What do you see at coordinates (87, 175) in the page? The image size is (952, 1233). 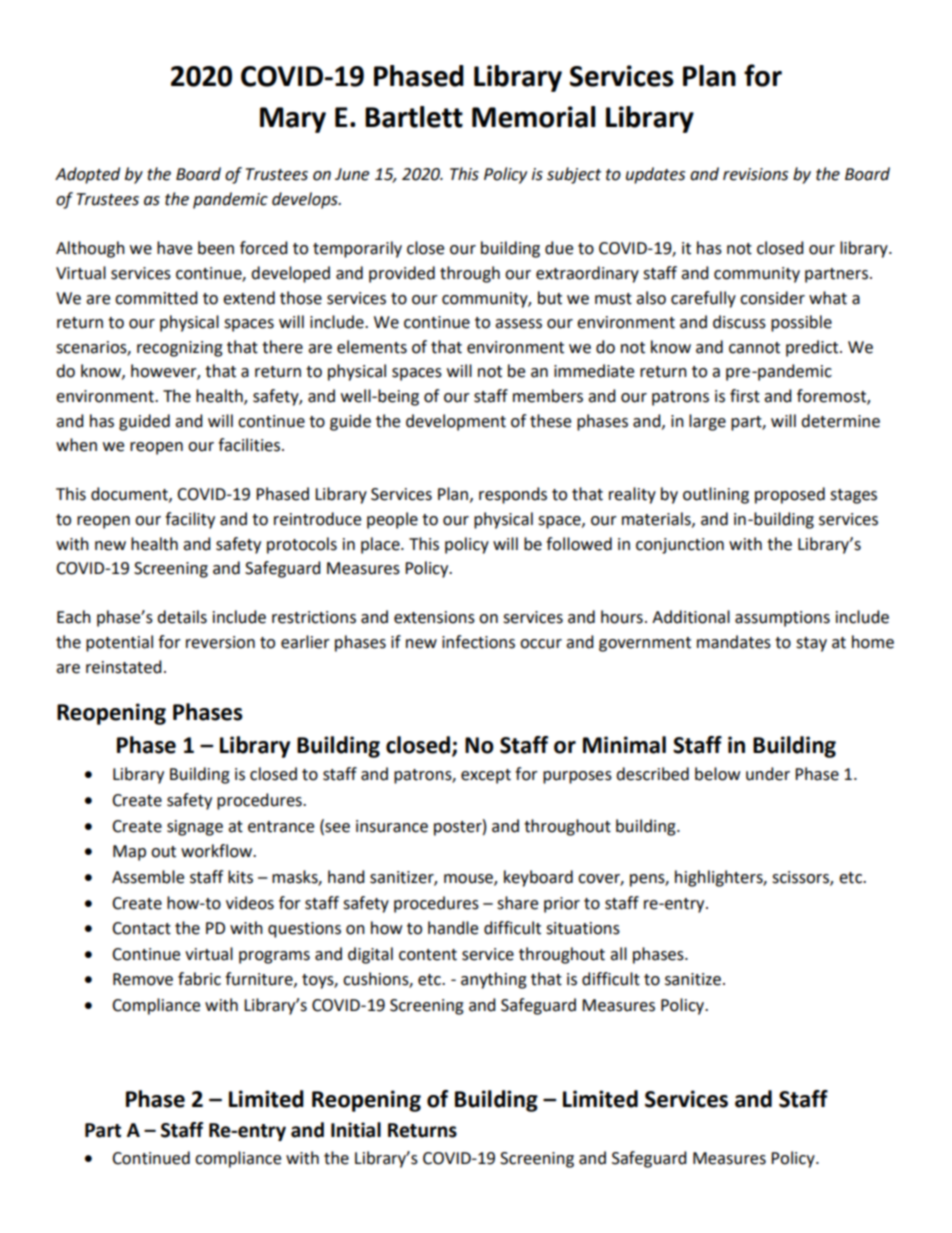 I see `Adopted` at bounding box center [87, 175].
